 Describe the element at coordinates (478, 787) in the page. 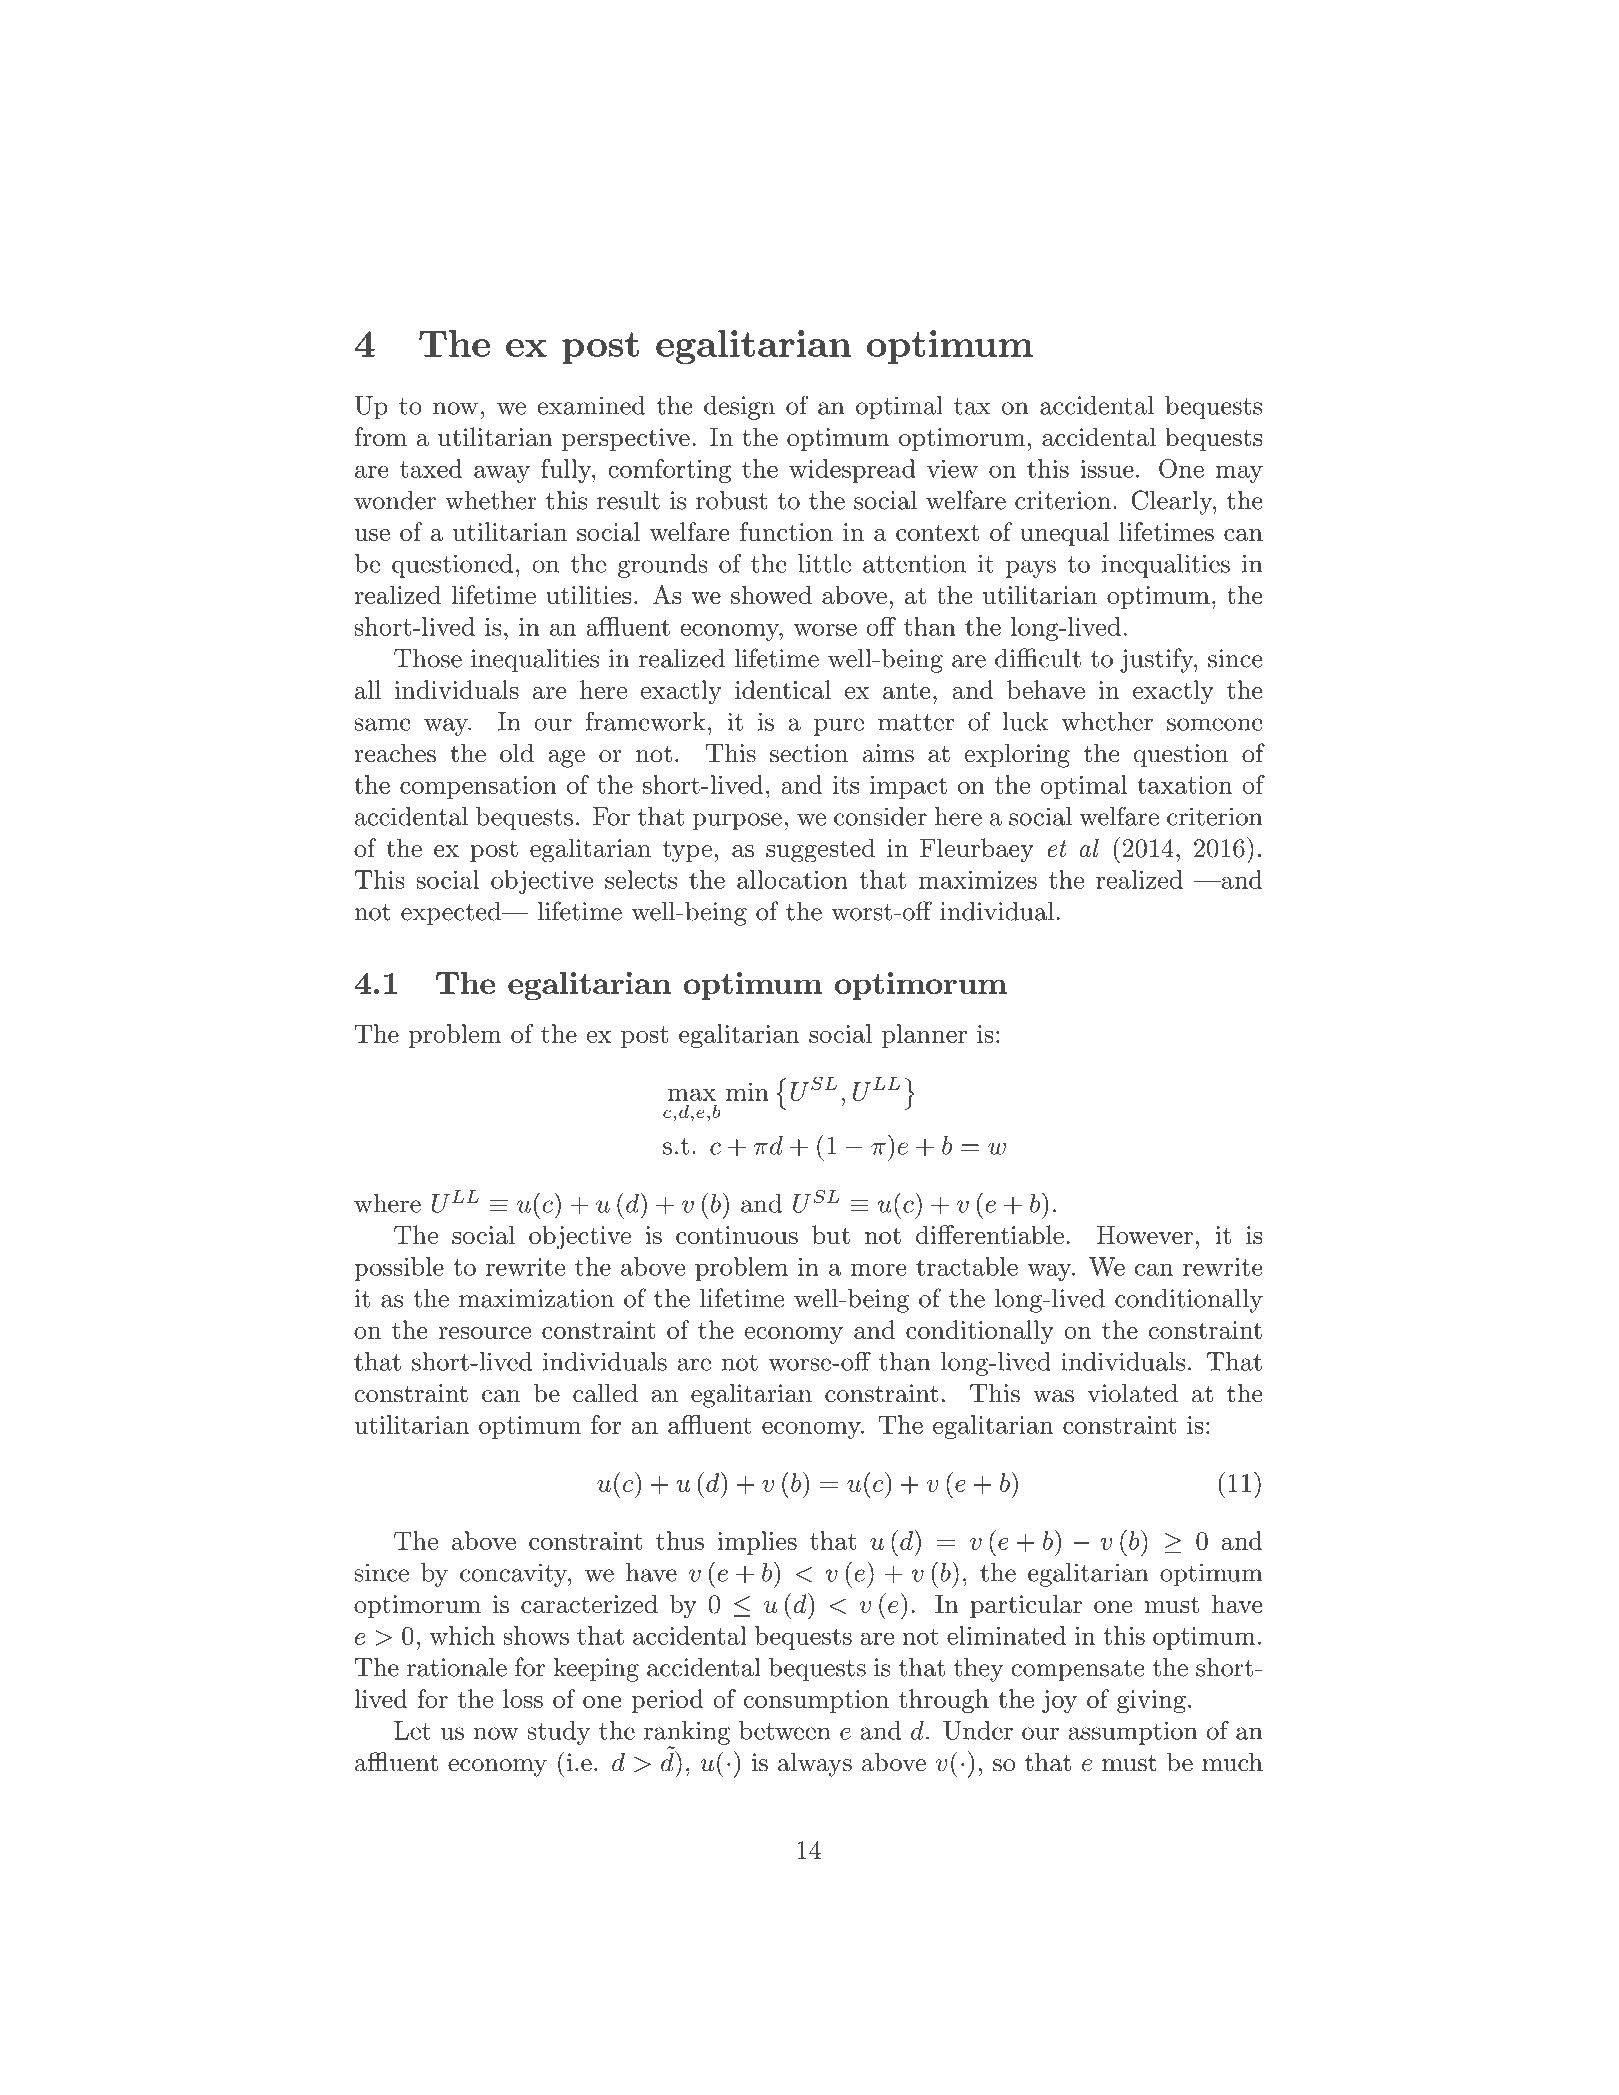

I see `compensation` at that location.
